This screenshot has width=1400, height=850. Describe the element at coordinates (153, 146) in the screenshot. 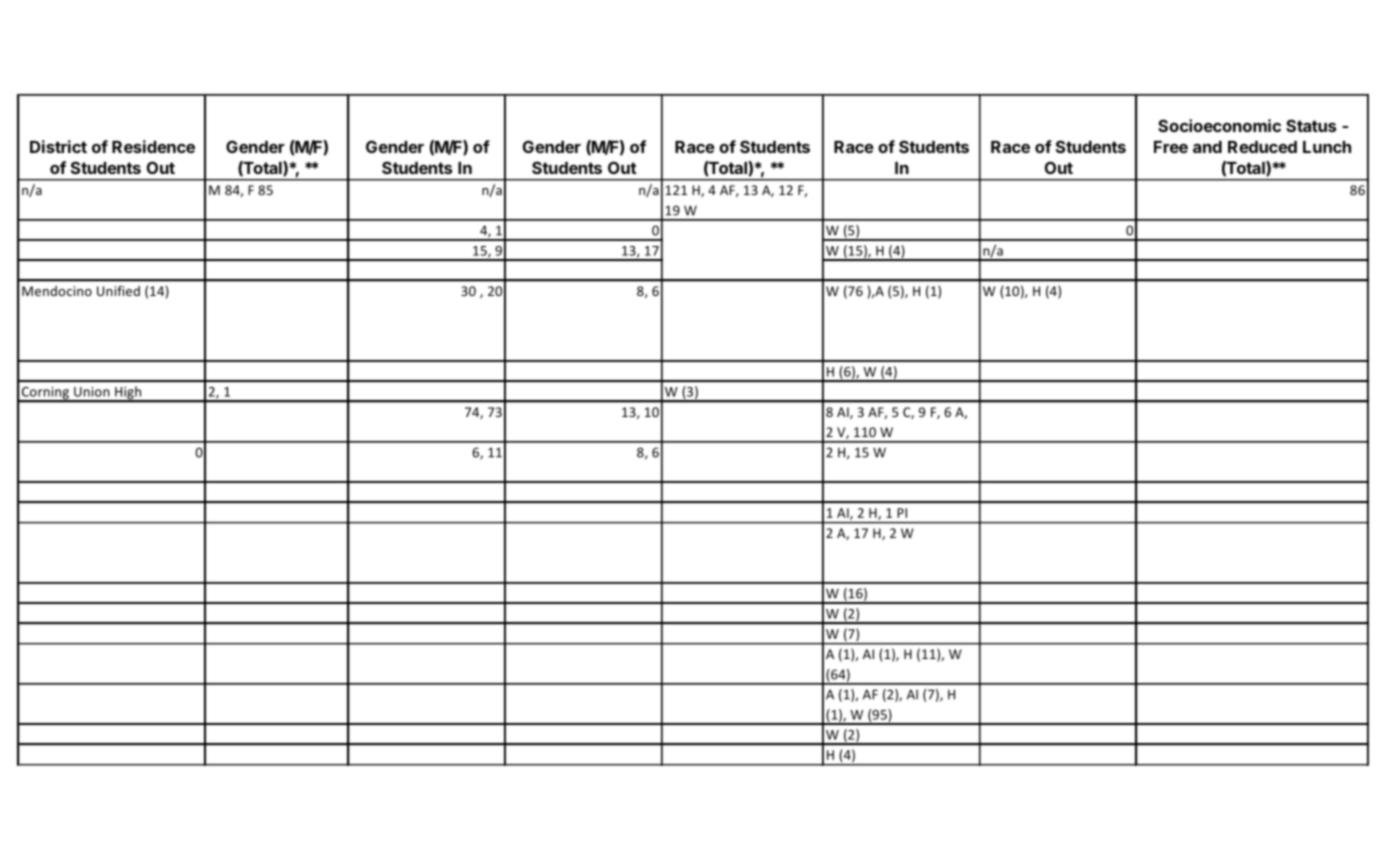

I see `Residence` at that location.
